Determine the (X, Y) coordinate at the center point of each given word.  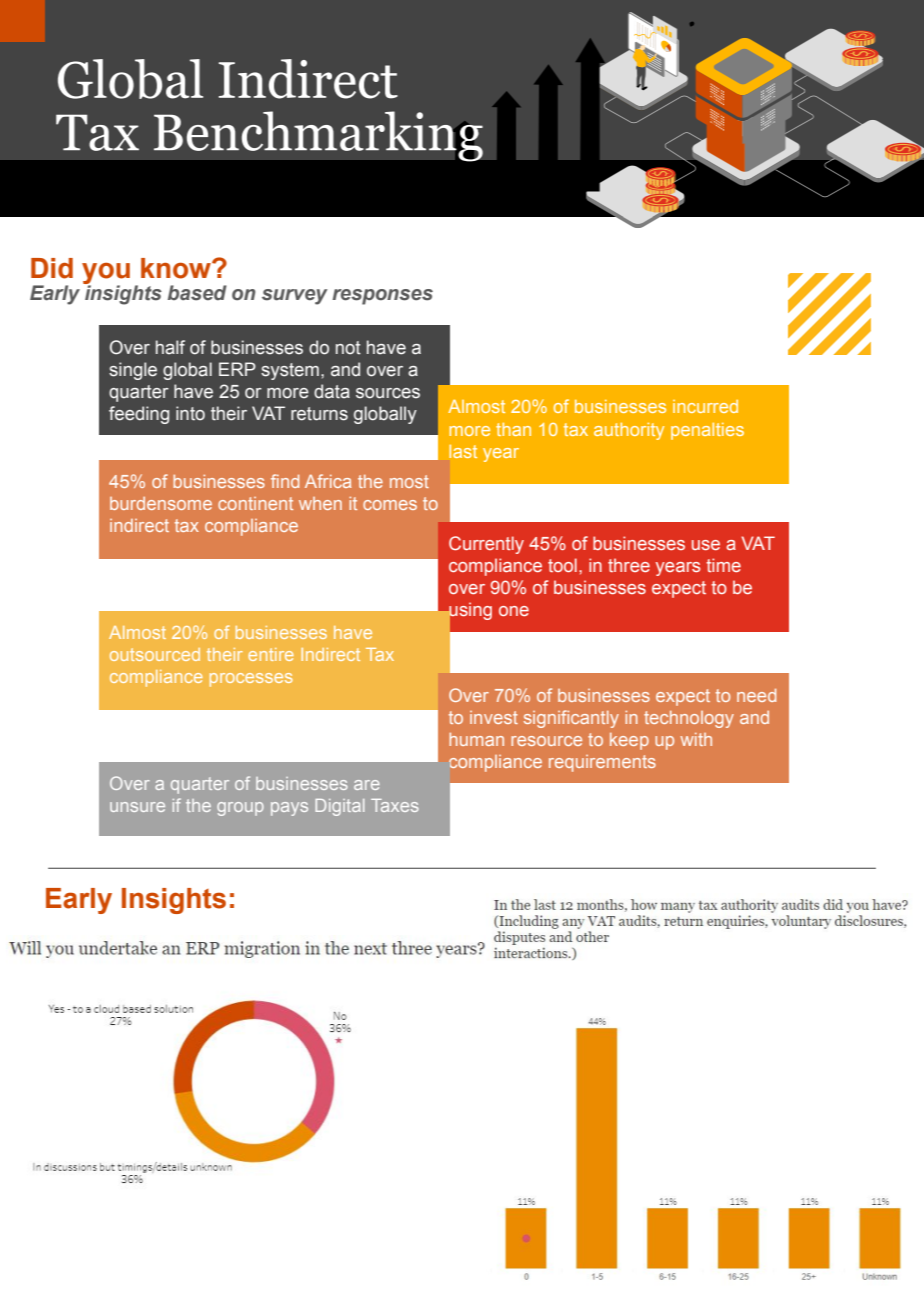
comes (390, 505)
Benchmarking (318, 136)
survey (295, 297)
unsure (137, 807)
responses (382, 297)
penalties (707, 431)
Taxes (395, 805)
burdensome (161, 503)
